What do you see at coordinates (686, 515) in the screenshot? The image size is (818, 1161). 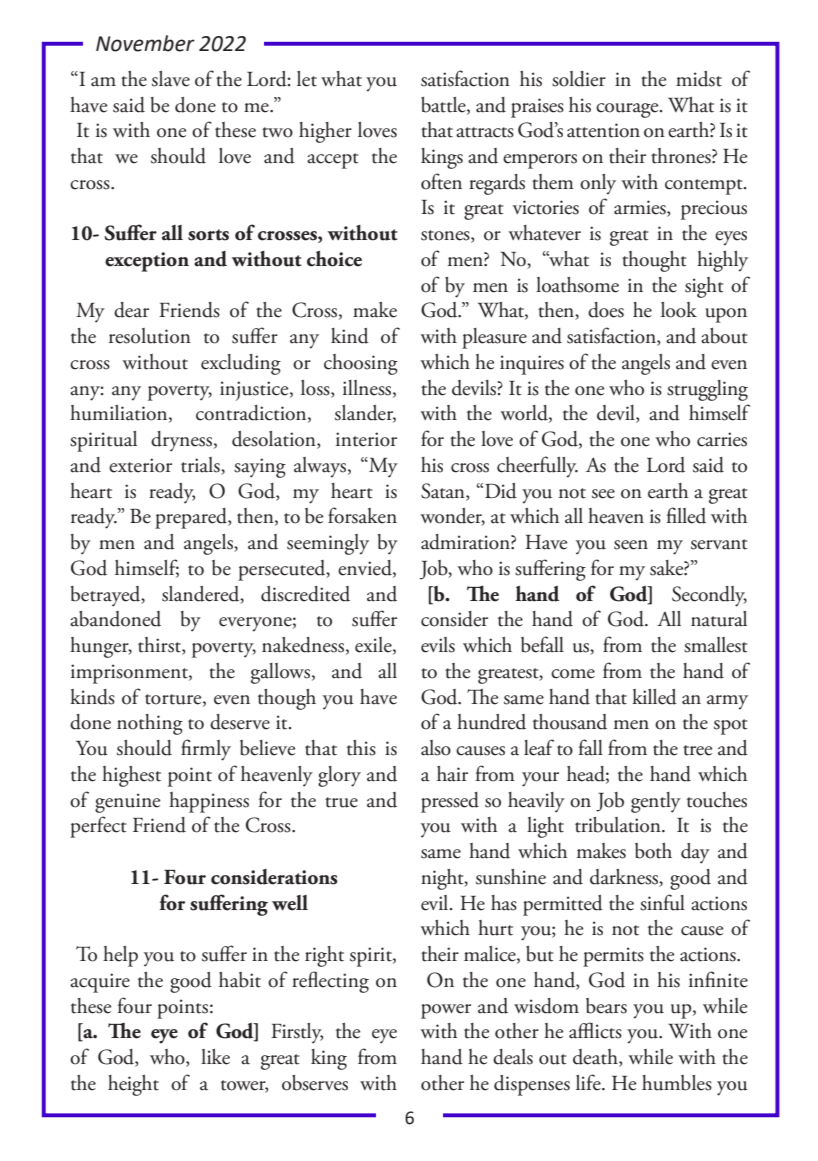 I see `filled` at bounding box center [686, 515].
